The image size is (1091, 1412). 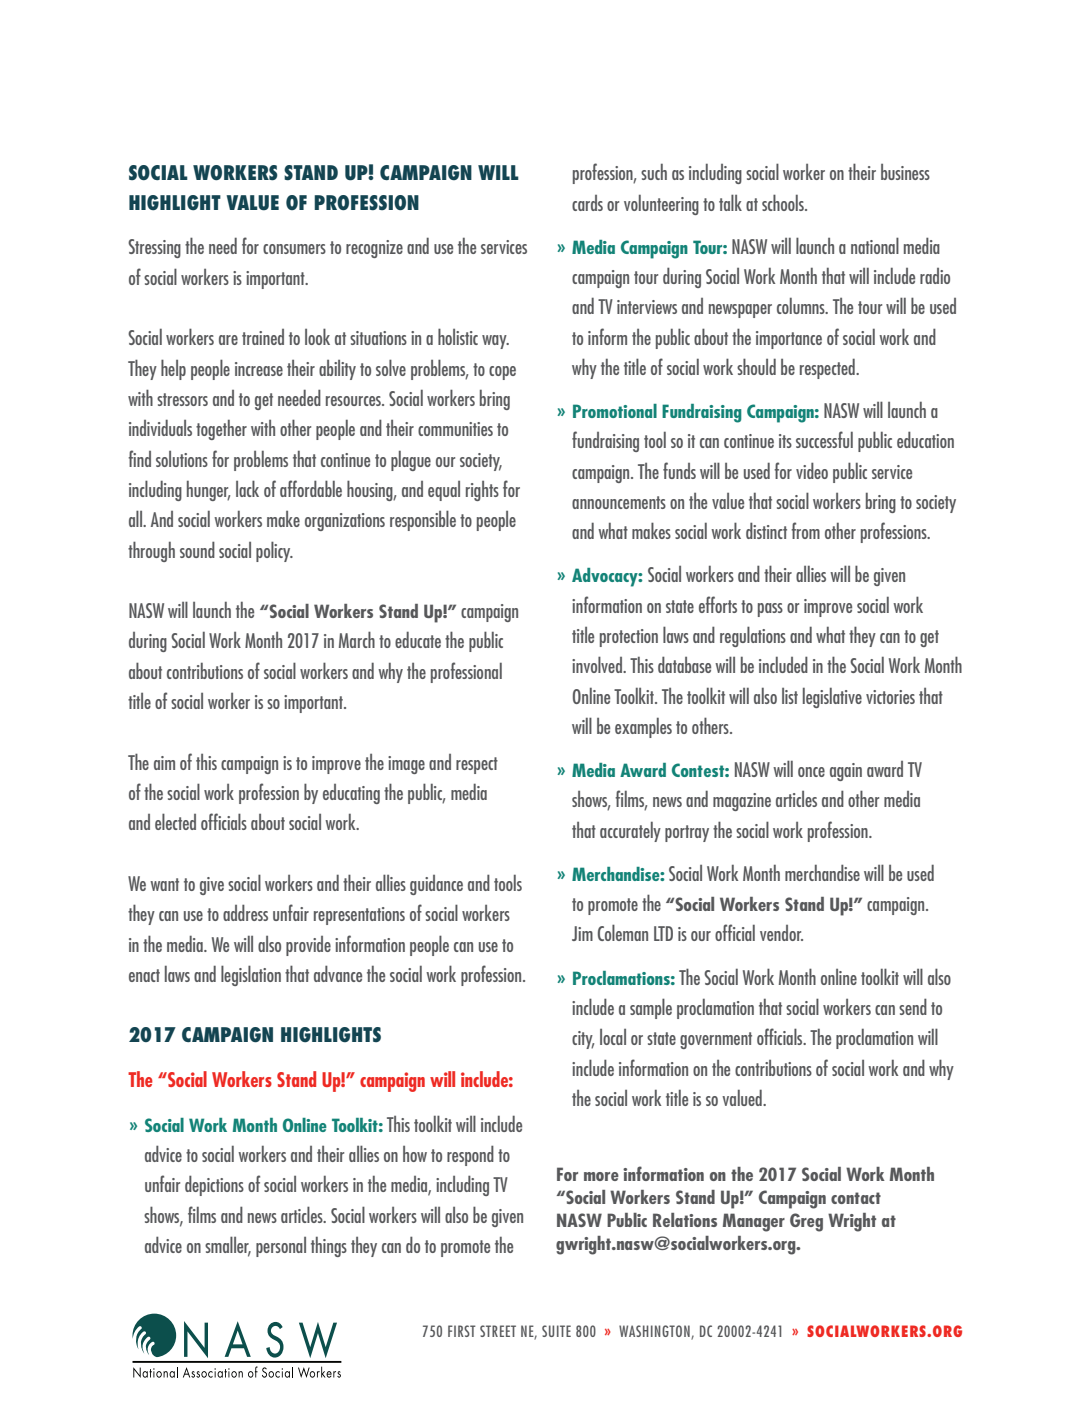 I want to click on schools, so click(x=784, y=202).
